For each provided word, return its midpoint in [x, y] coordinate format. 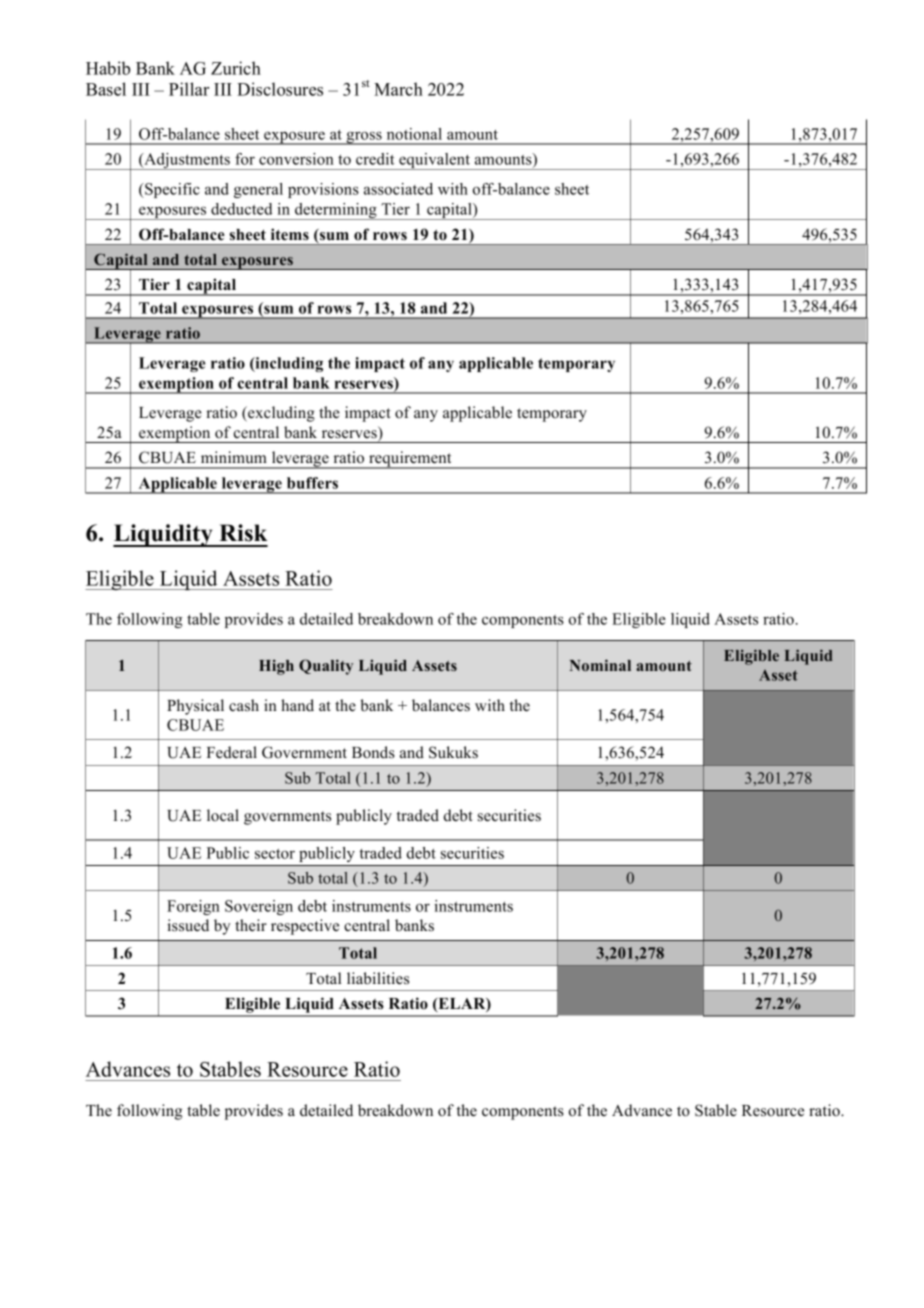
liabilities [378, 978]
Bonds [373, 752]
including [288, 364]
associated [398, 189]
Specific [171, 190]
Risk [243, 533]
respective [305, 927]
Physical [195, 707]
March [398, 89]
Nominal [600, 665]
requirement [410, 460]
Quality [326, 667]
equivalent [434, 161]
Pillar [189, 89]
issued [188, 925]
